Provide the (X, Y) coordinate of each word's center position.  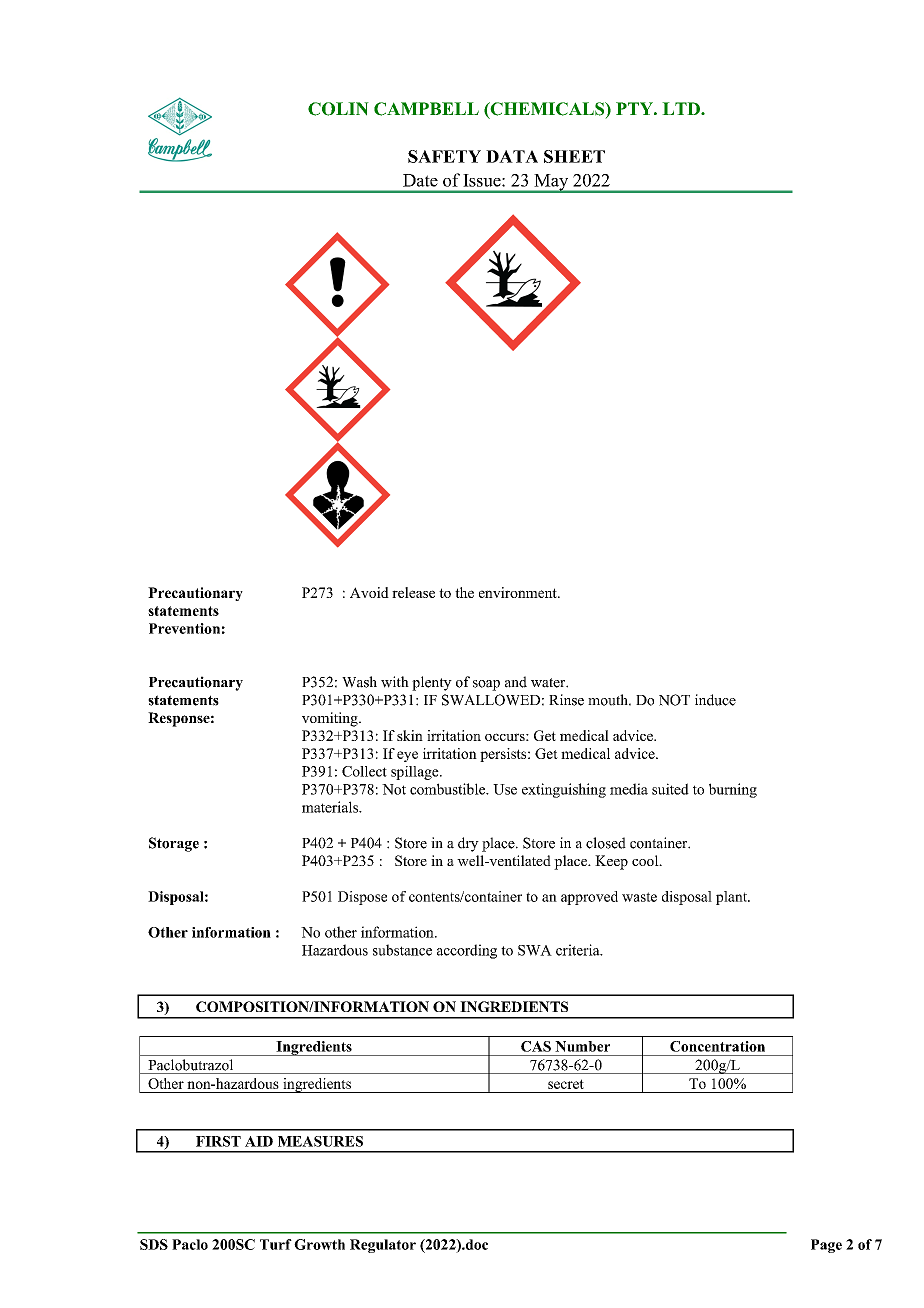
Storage (174, 844)
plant (733, 898)
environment (519, 592)
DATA (512, 156)
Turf (276, 1244)
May (551, 183)
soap (486, 685)
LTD (682, 108)
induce (715, 700)
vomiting (331, 719)
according (467, 951)
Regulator (383, 1246)
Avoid (369, 592)
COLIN (338, 109)
